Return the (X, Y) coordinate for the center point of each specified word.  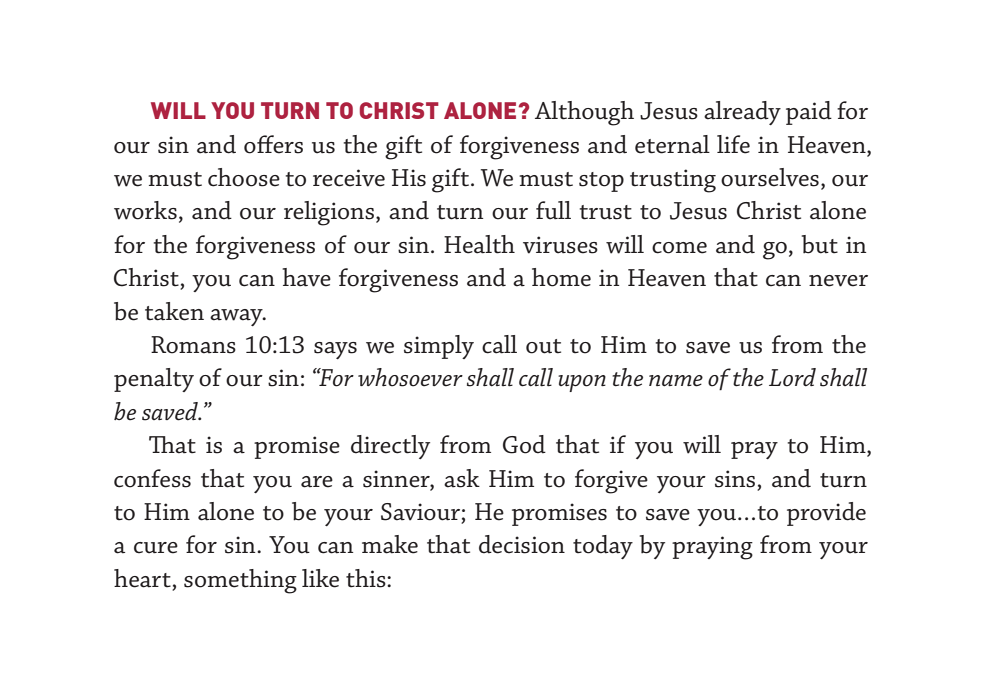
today (603, 547)
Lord (792, 377)
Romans (193, 345)
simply (439, 347)
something (240, 581)
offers (273, 144)
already (742, 113)
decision (522, 544)
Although (584, 113)
